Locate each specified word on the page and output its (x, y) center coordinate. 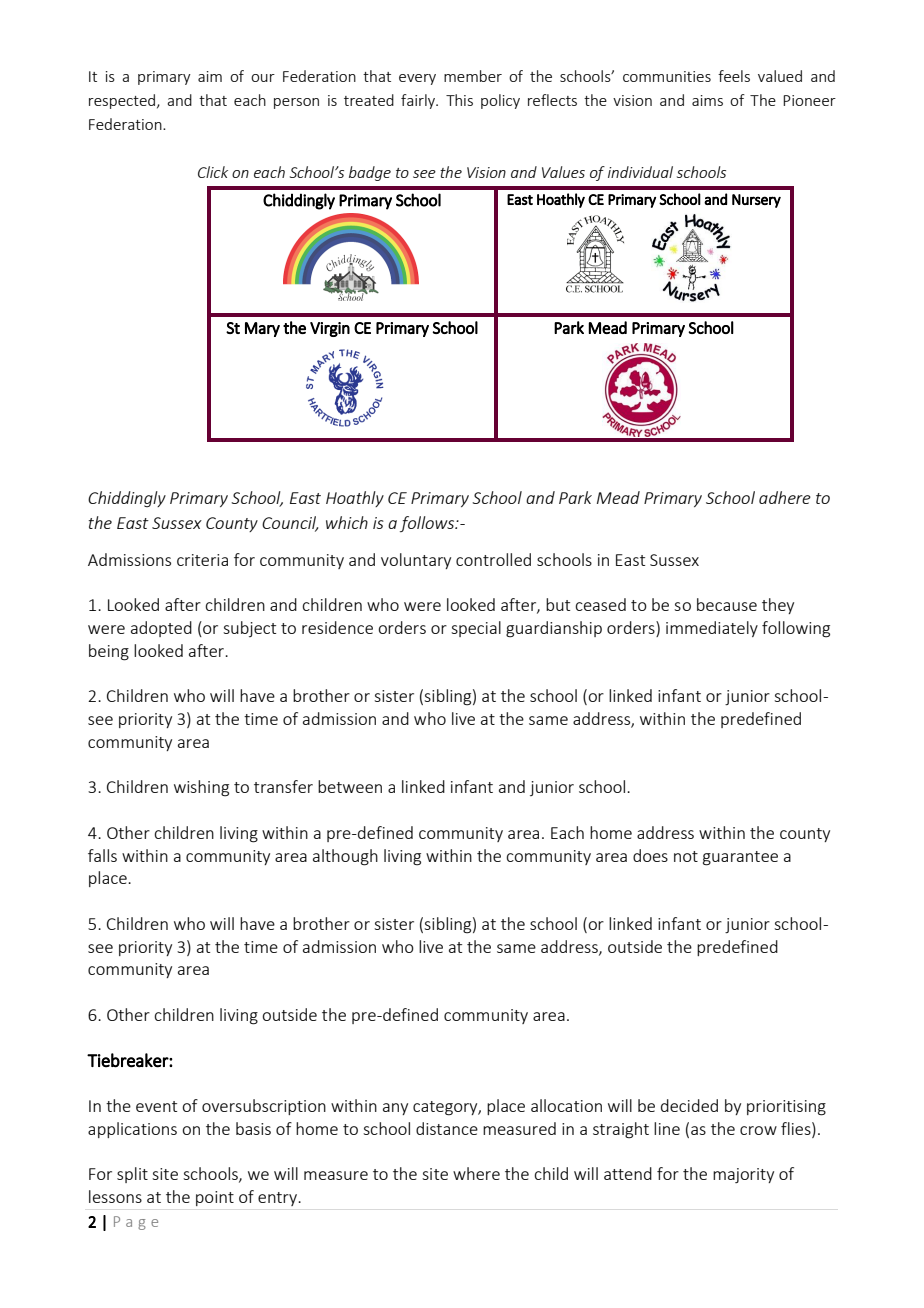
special (476, 629)
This (459, 100)
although (345, 857)
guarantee (740, 858)
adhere (785, 497)
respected (123, 101)
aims (707, 100)
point (215, 1198)
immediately (712, 629)
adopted (161, 629)
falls (102, 855)
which (347, 522)
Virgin (330, 329)
